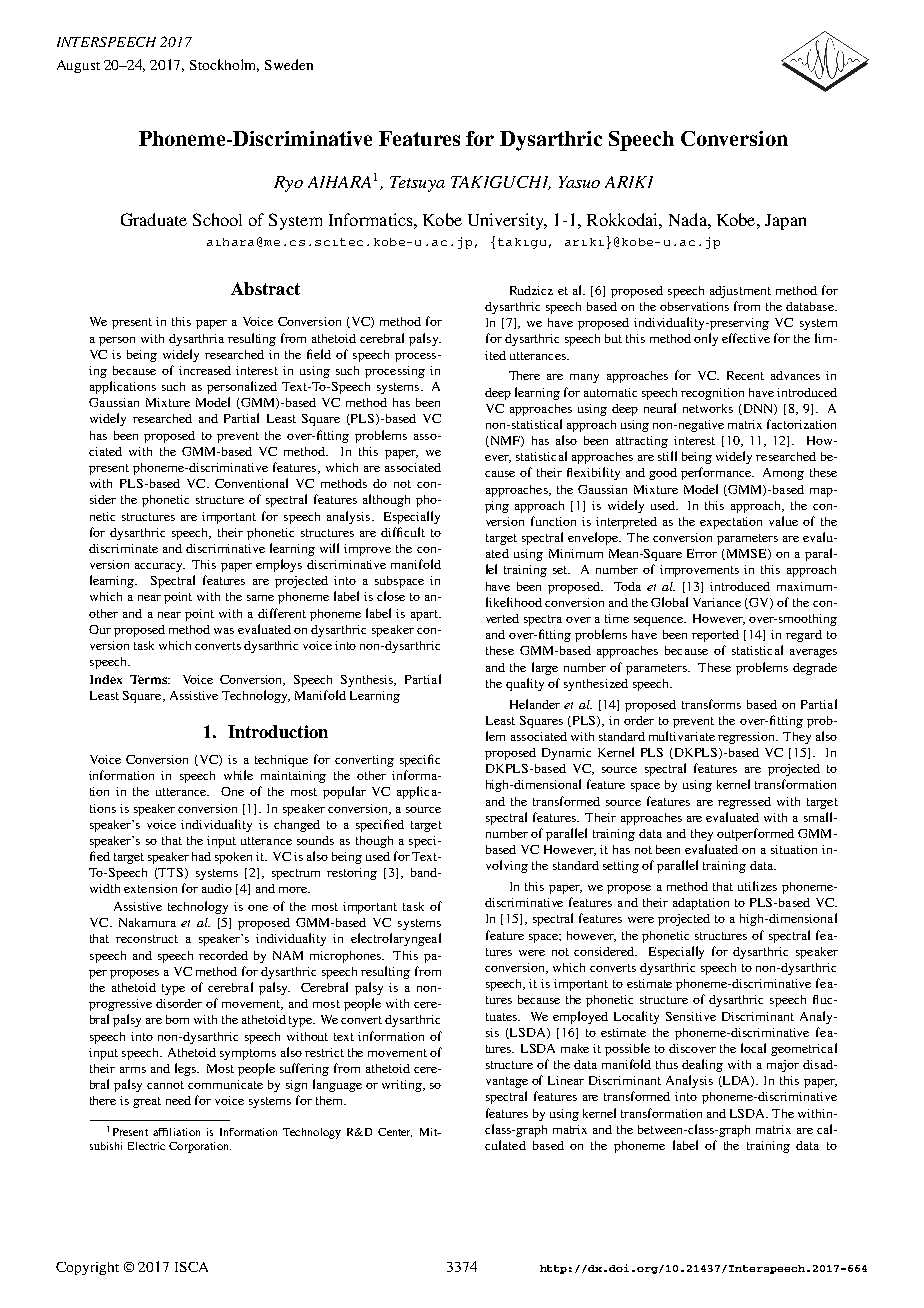  I want to click on Stockholm, so click(224, 65).
